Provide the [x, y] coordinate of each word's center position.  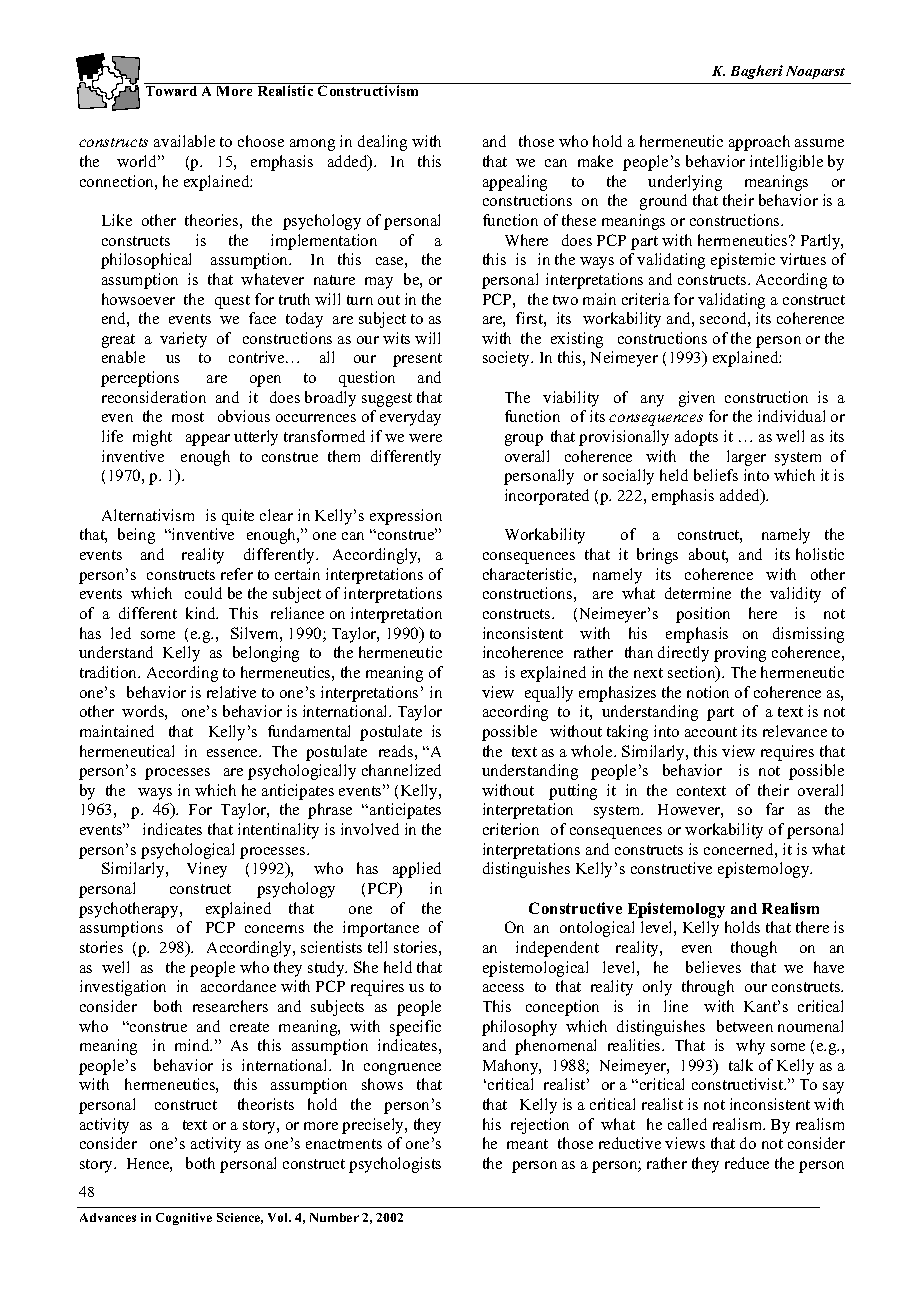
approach [759, 143]
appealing [515, 183]
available [184, 141]
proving [740, 654]
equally [549, 694]
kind [202, 613]
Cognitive [184, 1219]
